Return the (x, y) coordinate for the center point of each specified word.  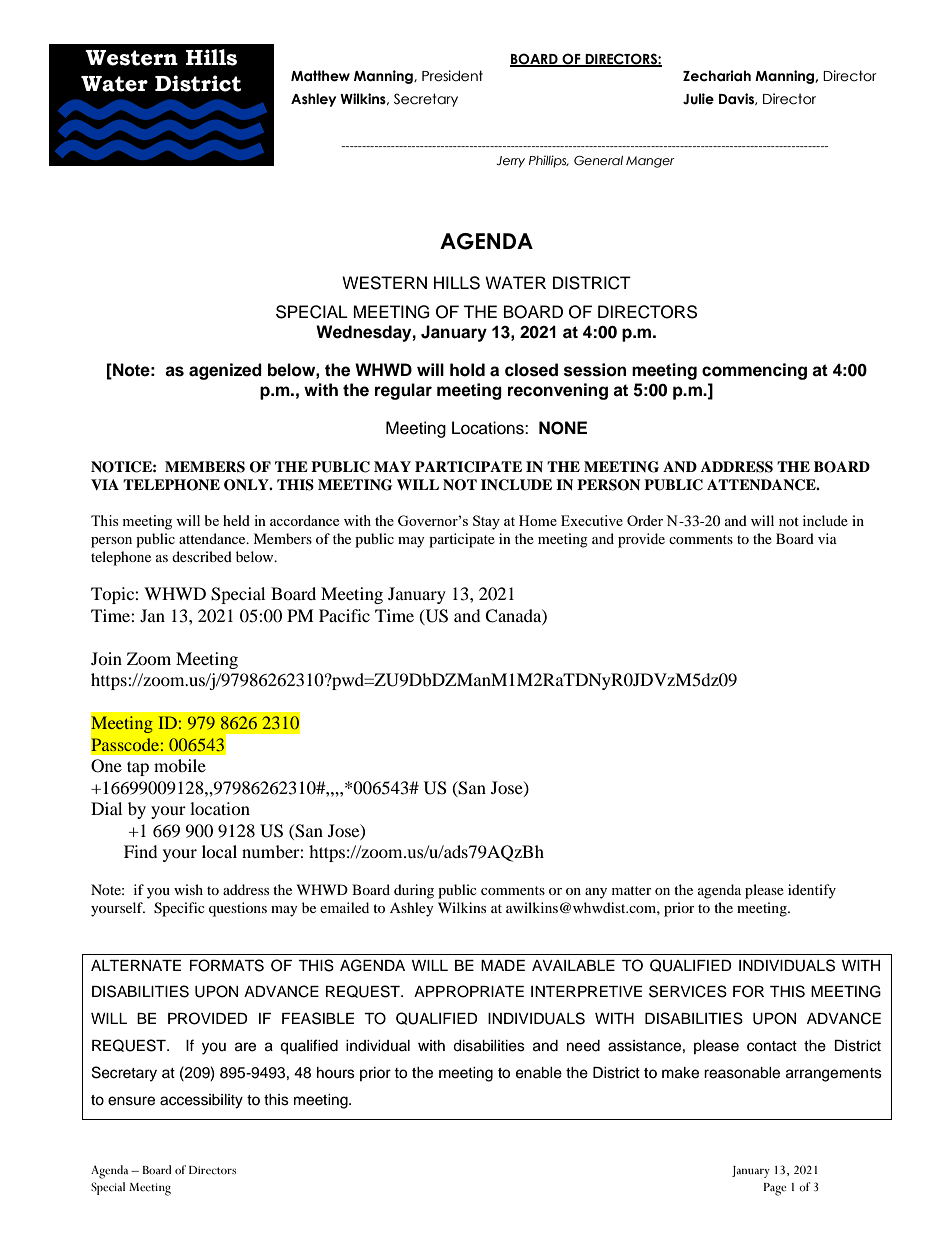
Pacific (344, 615)
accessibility (201, 1101)
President (452, 76)
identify (812, 891)
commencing (754, 371)
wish (188, 889)
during (414, 891)
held (236, 520)
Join (106, 658)
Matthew (320, 76)
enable (539, 1073)
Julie (698, 99)
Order (645, 520)
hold (467, 370)
